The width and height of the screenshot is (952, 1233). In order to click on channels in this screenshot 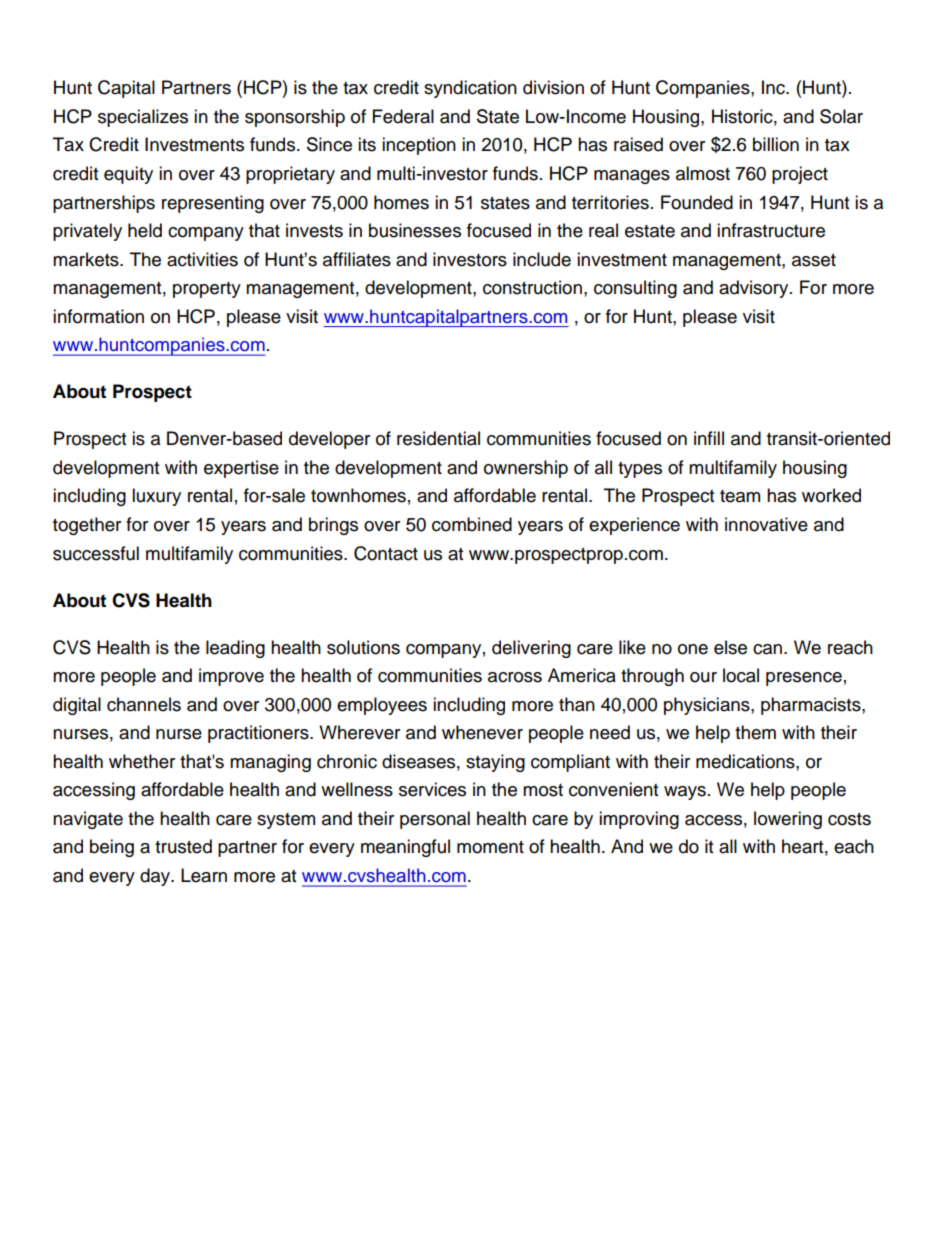, I will do `click(144, 704)`.
